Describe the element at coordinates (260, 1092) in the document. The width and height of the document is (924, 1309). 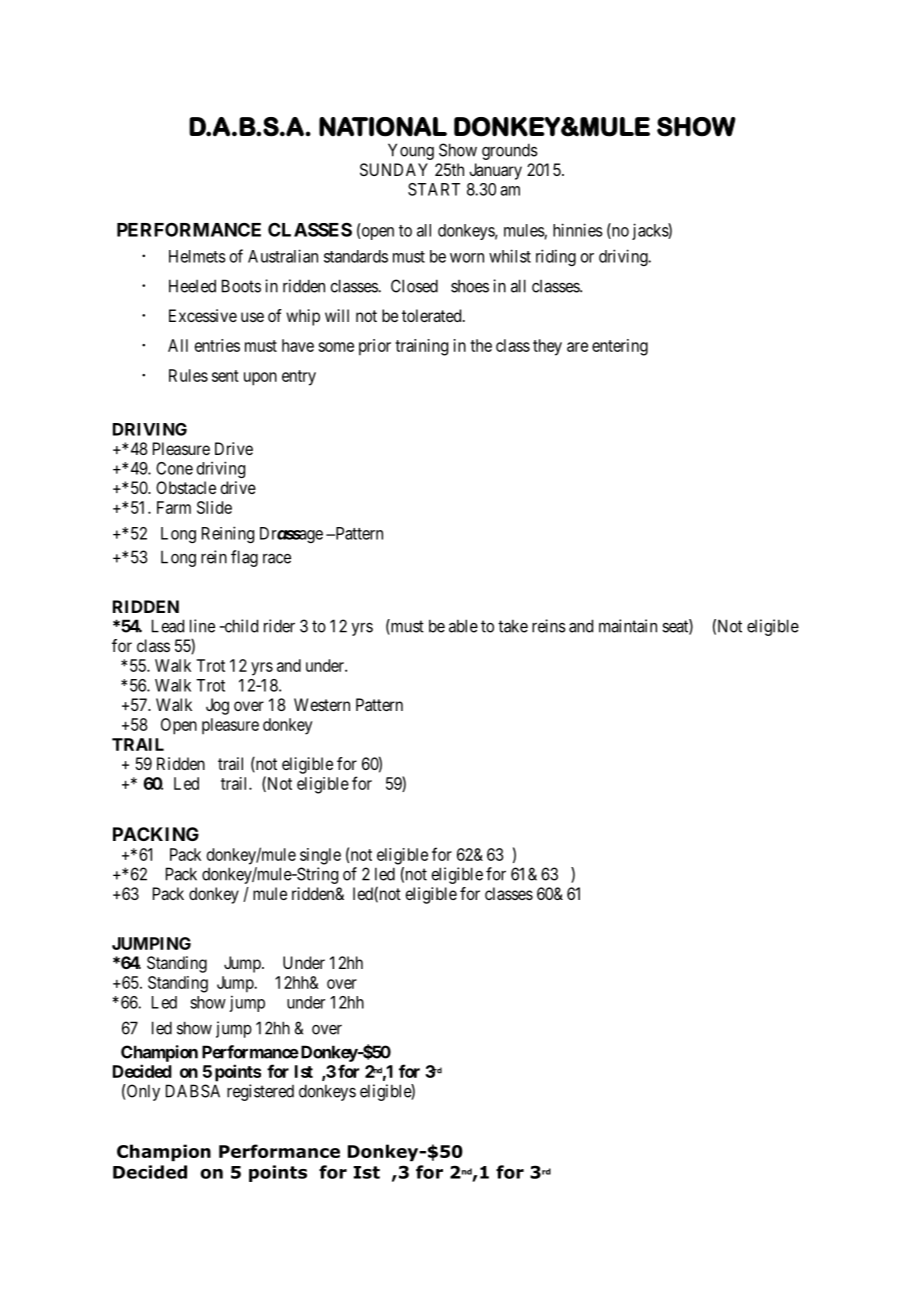
I see `registered` at that location.
